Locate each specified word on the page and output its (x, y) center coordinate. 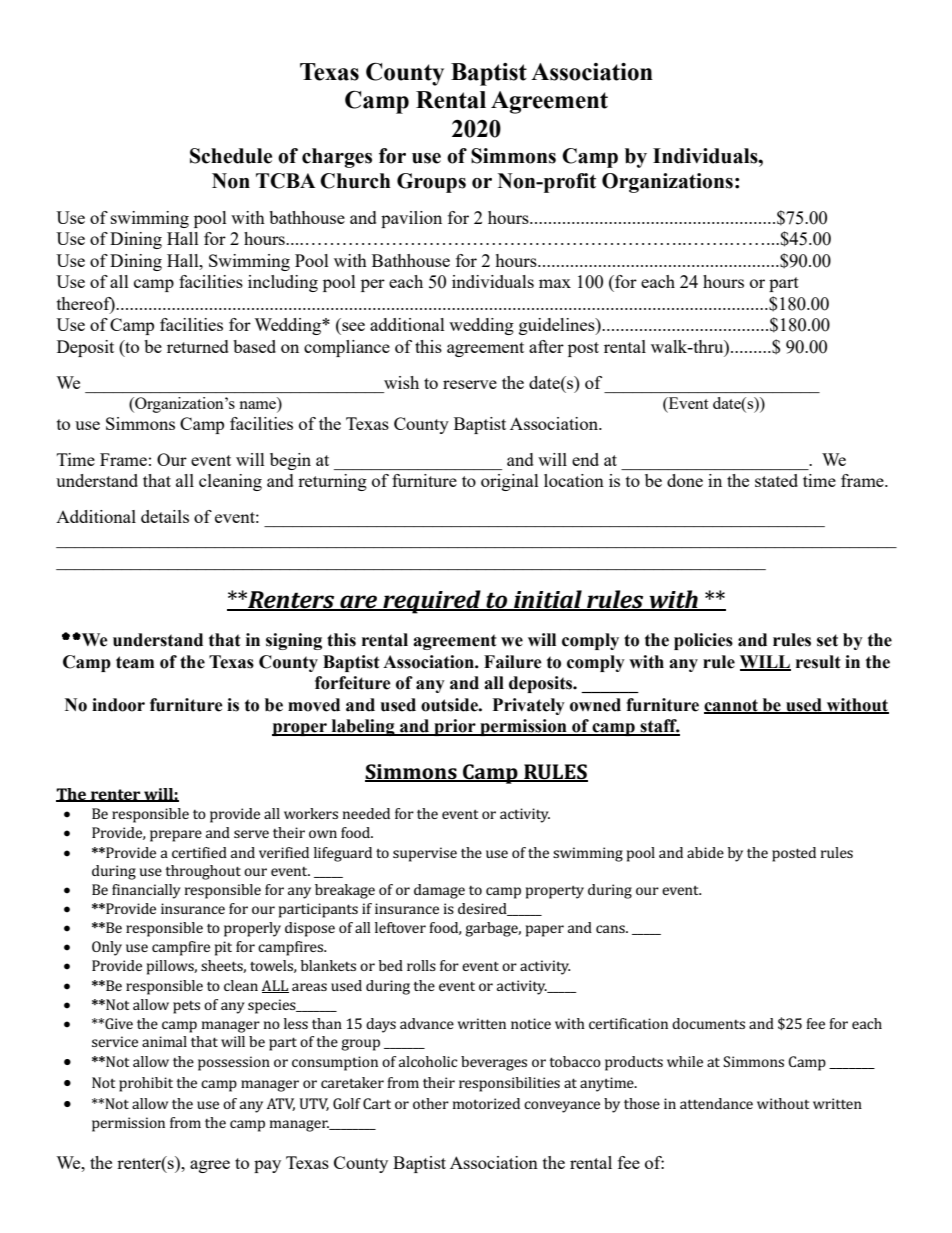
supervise (425, 854)
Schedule (231, 156)
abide (705, 852)
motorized (486, 1103)
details (165, 516)
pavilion (411, 219)
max (555, 283)
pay (267, 1166)
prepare (176, 836)
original (510, 482)
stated (776, 480)
